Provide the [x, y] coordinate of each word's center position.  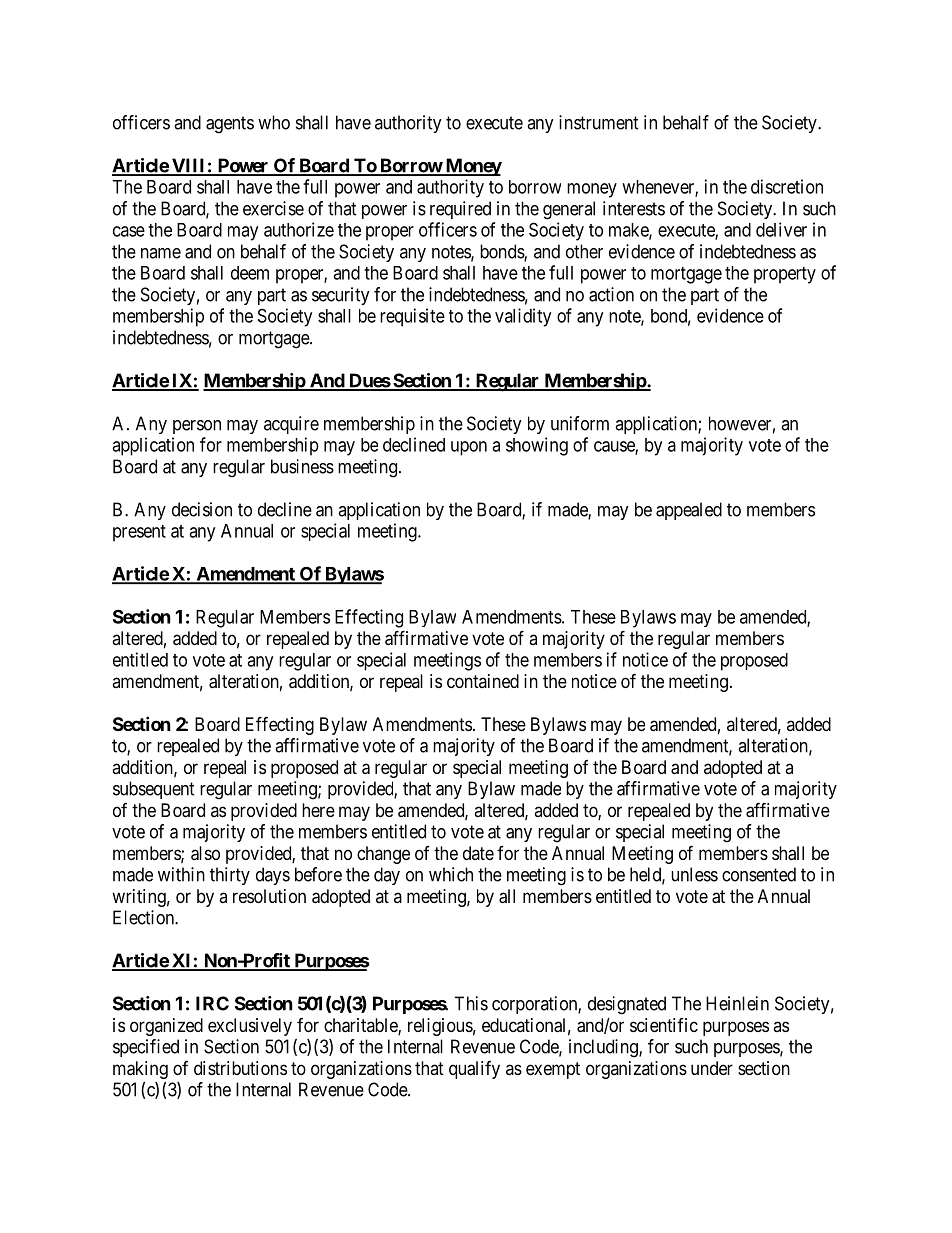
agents [230, 125]
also [205, 853]
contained [483, 681]
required [460, 210]
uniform [580, 423]
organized [166, 1027]
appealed [689, 511]
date [478, 853]
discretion [787, 186]
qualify [474, 1070]
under [712, 1068]
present [139, 533]
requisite [412, 317]
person [197, 427]
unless [694, 874]
